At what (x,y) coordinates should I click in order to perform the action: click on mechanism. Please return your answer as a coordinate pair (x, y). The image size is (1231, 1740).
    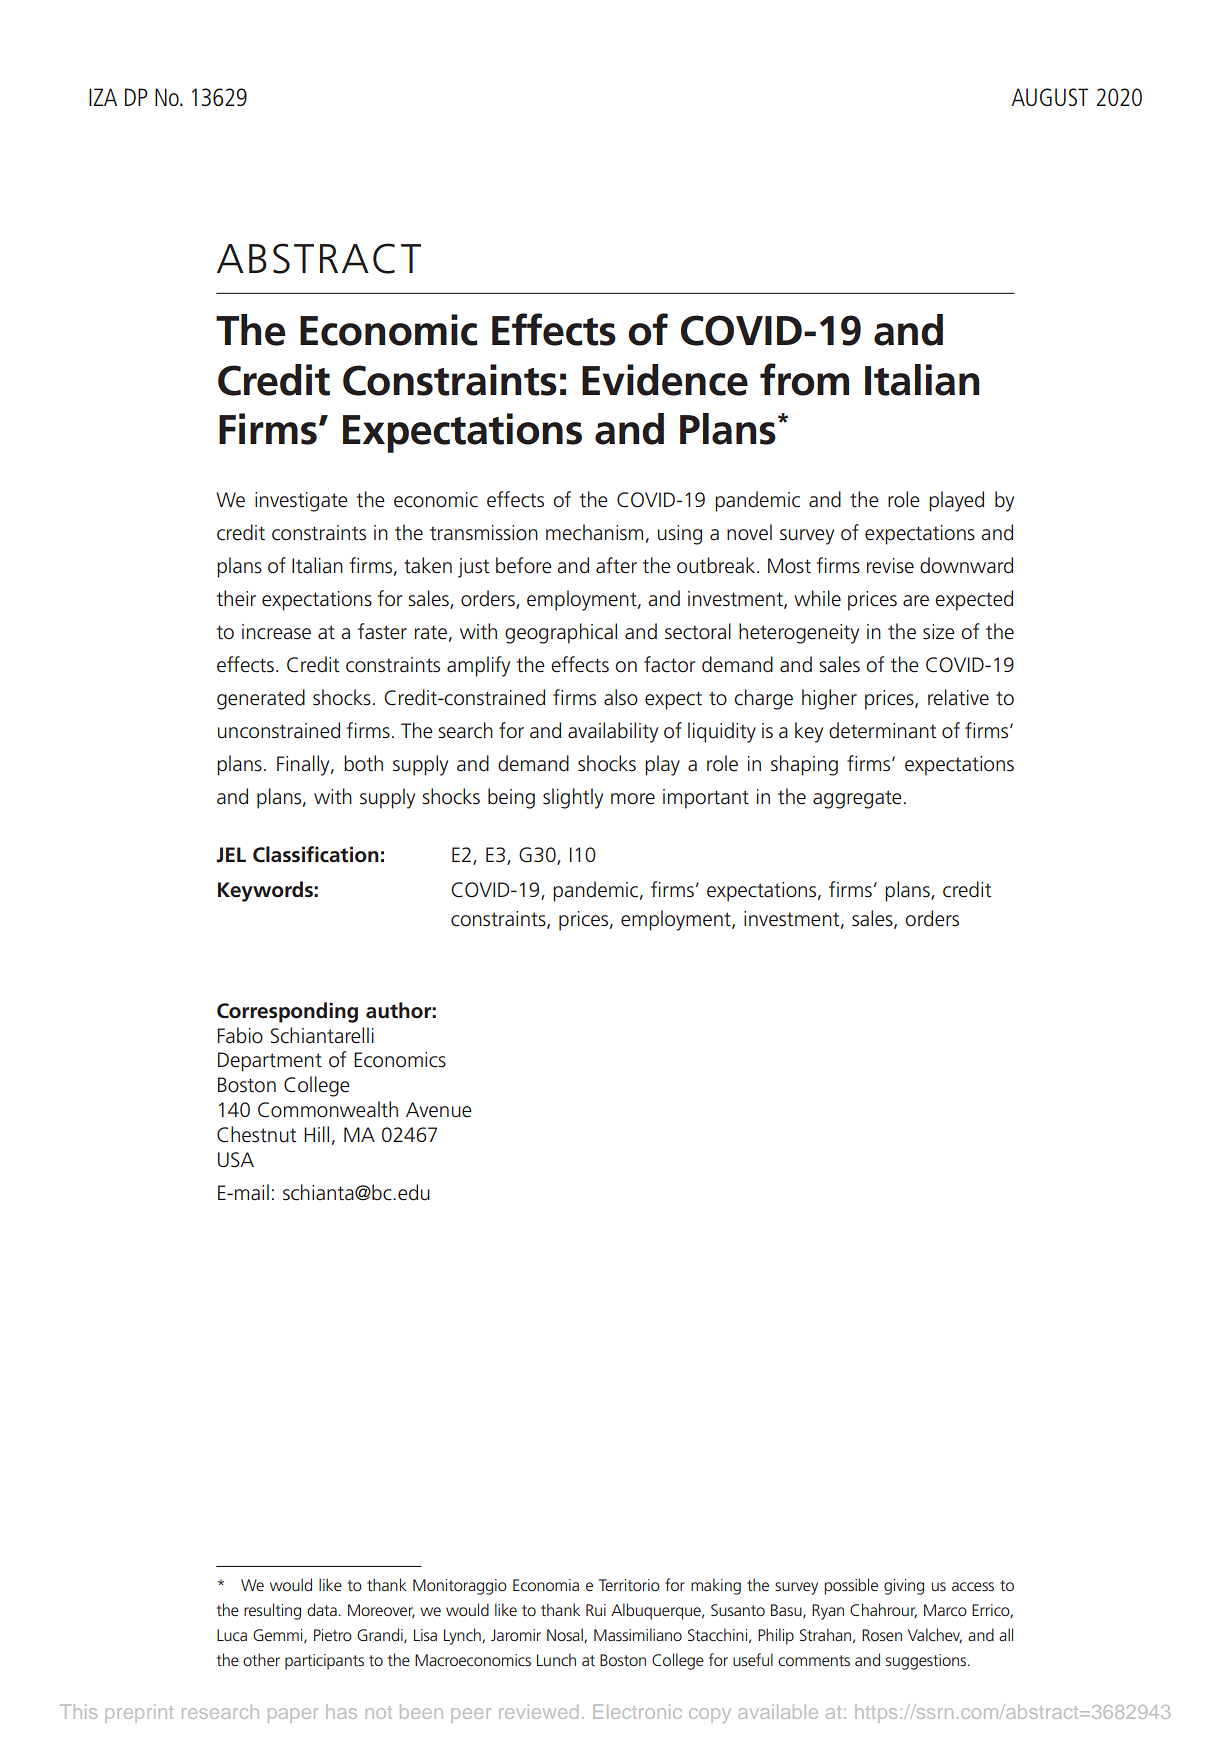
    Looking at the image, I should click on (594, 532).
